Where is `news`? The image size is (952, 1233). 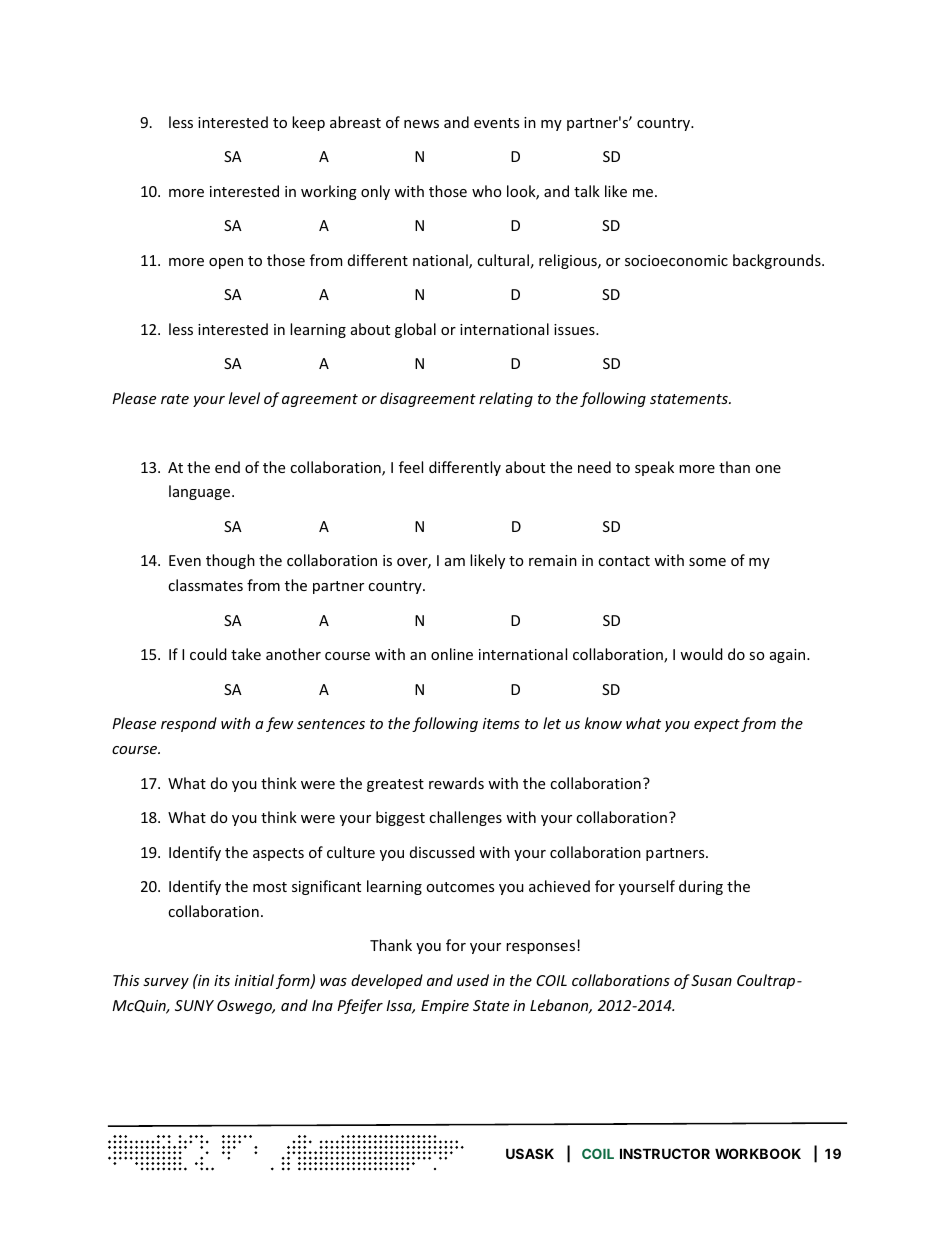
news is located at coordinates (421, 124).
